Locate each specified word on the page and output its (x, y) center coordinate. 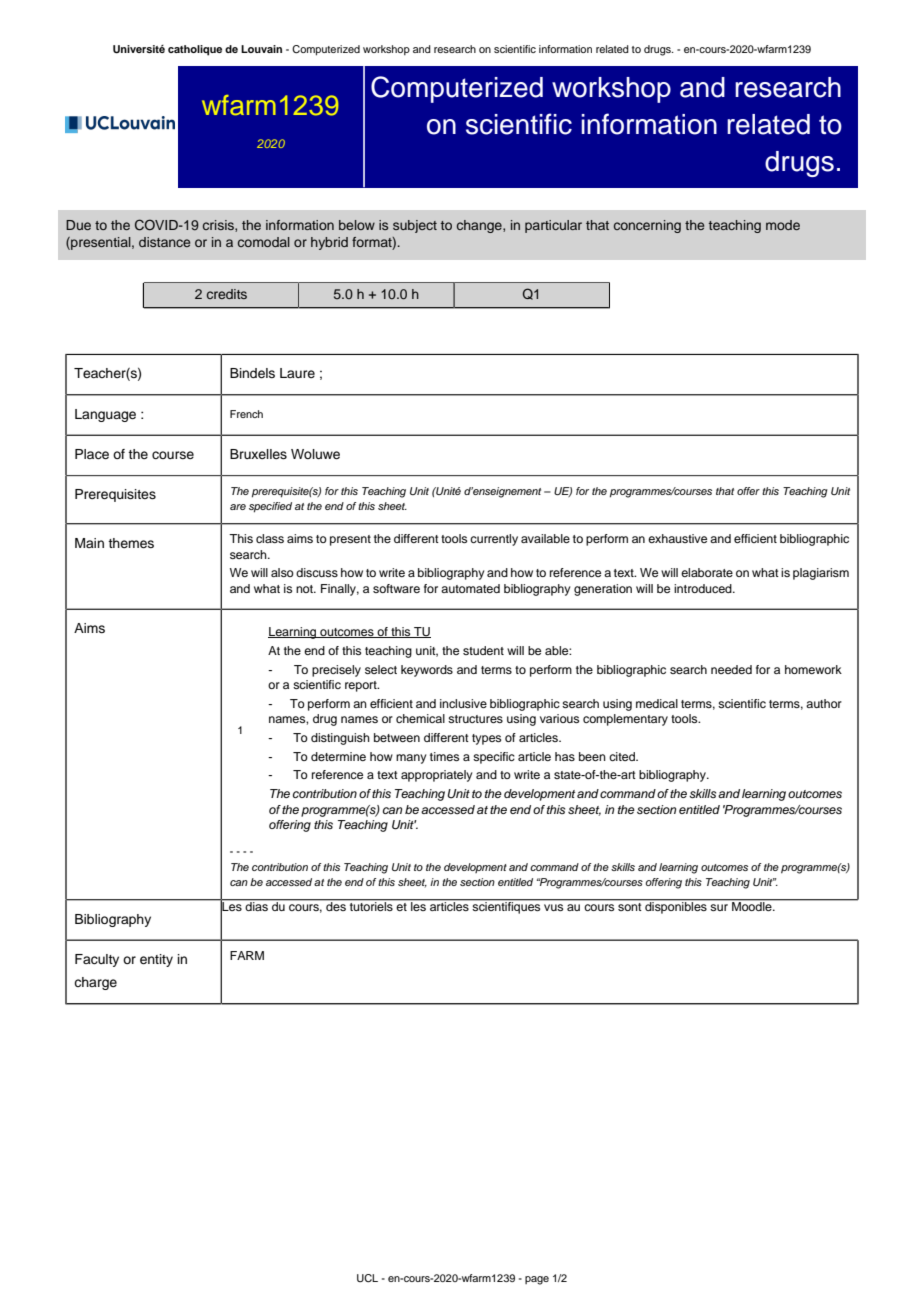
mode (783, 225)
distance (164, 242)
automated (470, 588)
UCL (367, 1278)
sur (719, 907)
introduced (704, 588)
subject (415, 226)
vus (553, 907)
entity (156, 960)
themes (131, 543)
